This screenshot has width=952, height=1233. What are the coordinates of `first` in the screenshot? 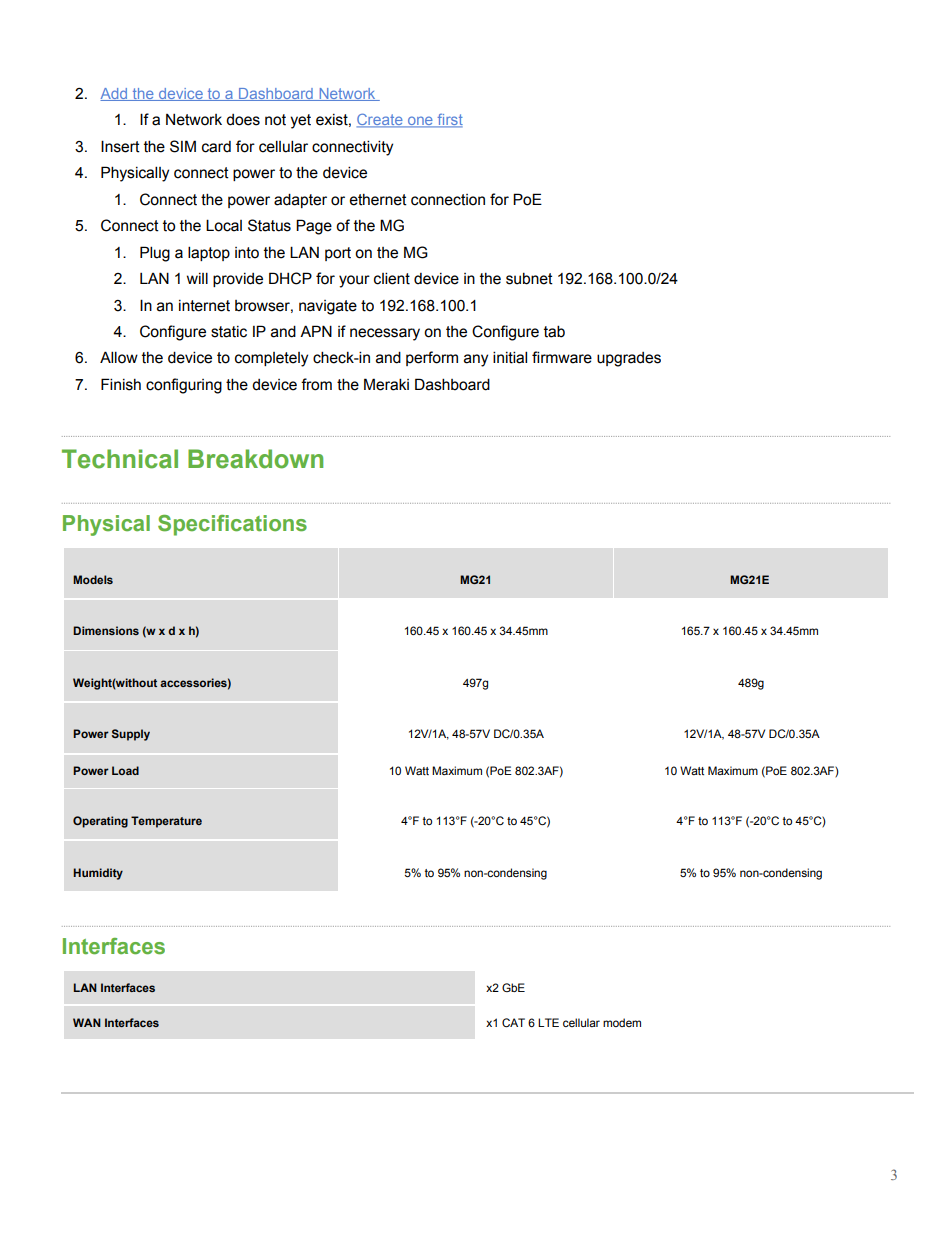 It's located at (449, 121).
